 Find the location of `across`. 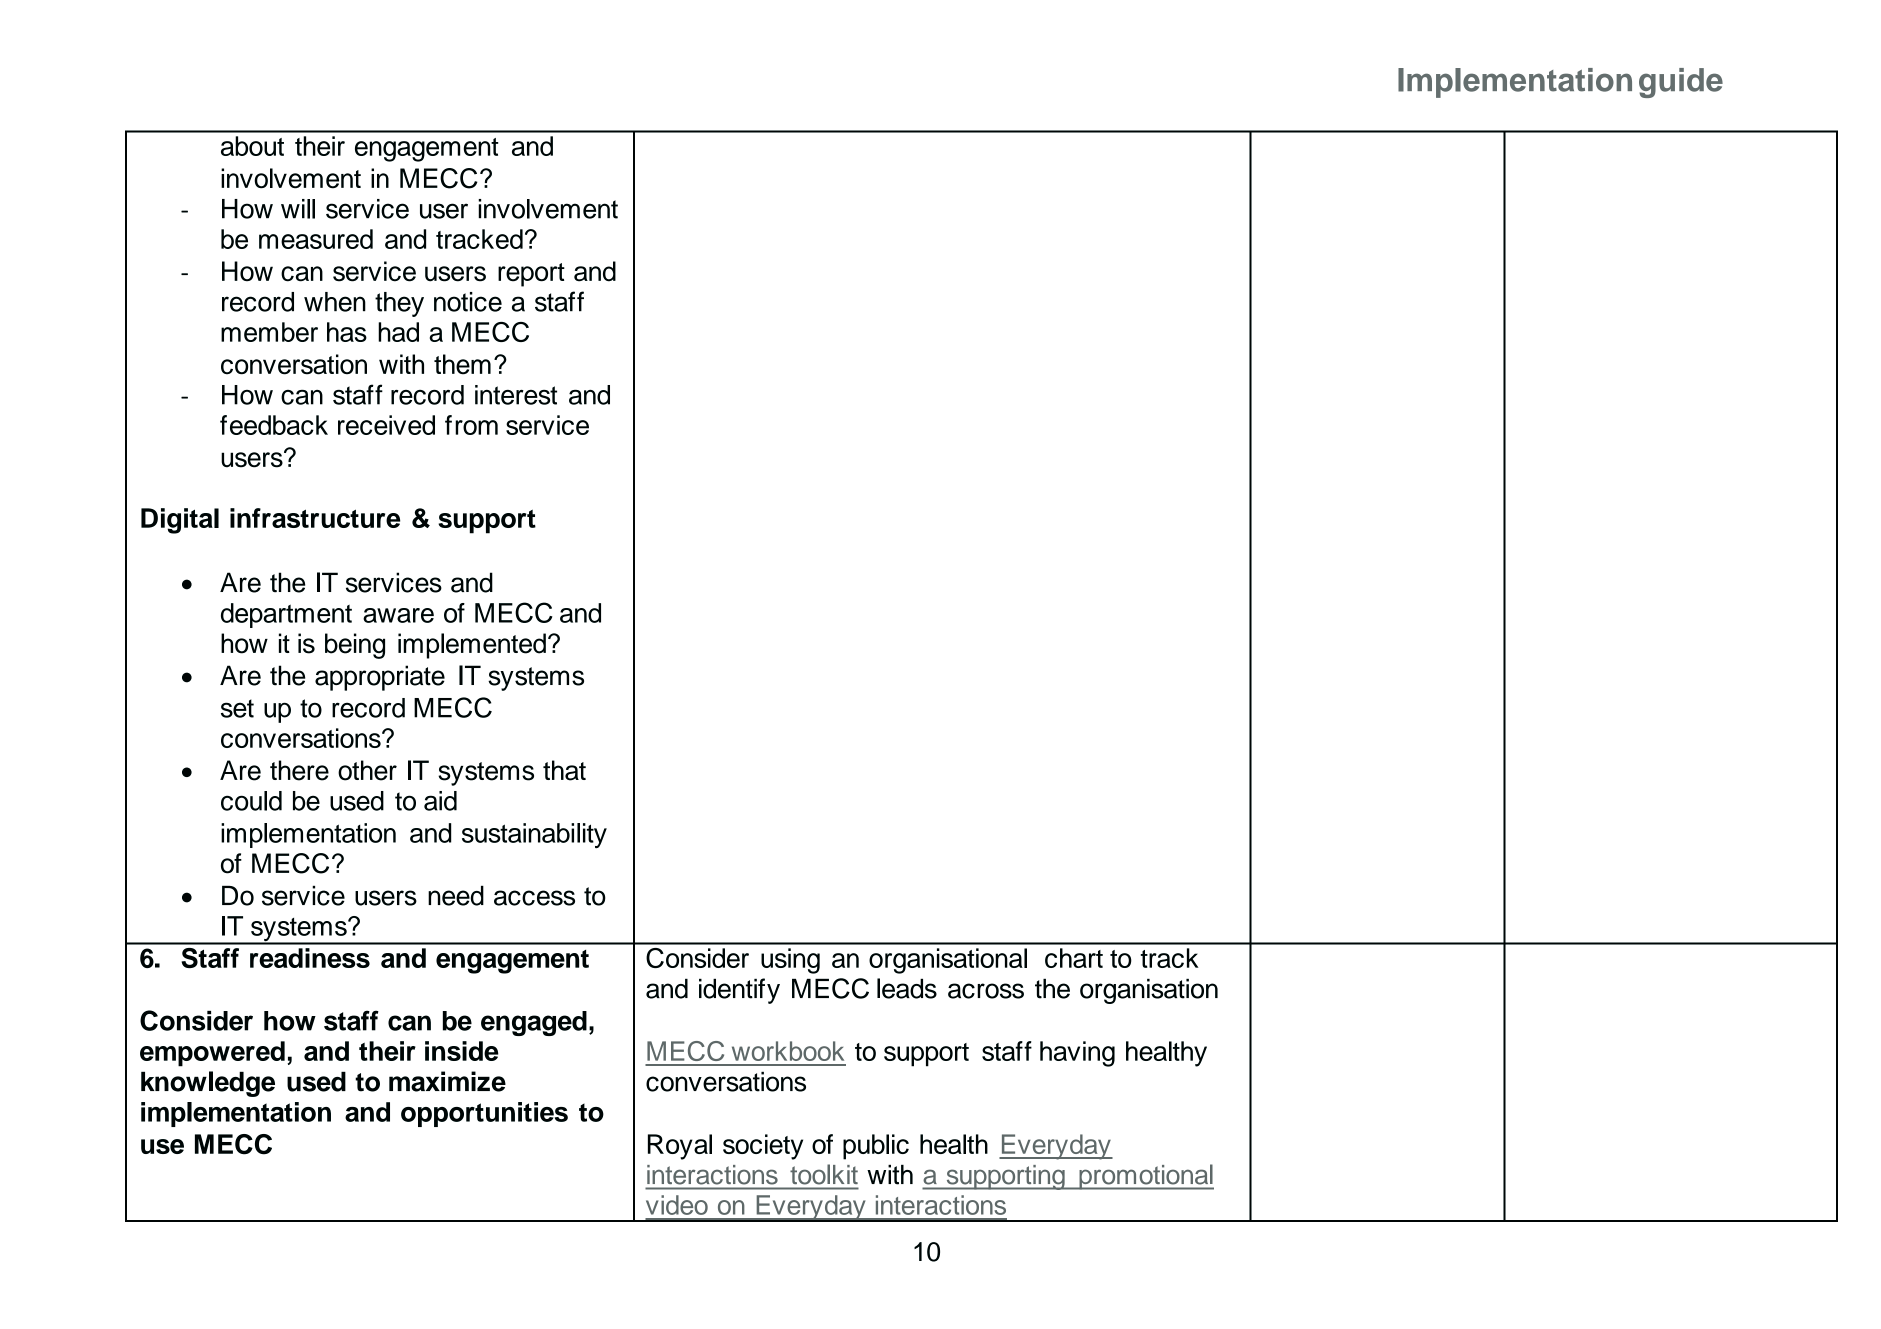

across is located at coordinates (986, 991).
